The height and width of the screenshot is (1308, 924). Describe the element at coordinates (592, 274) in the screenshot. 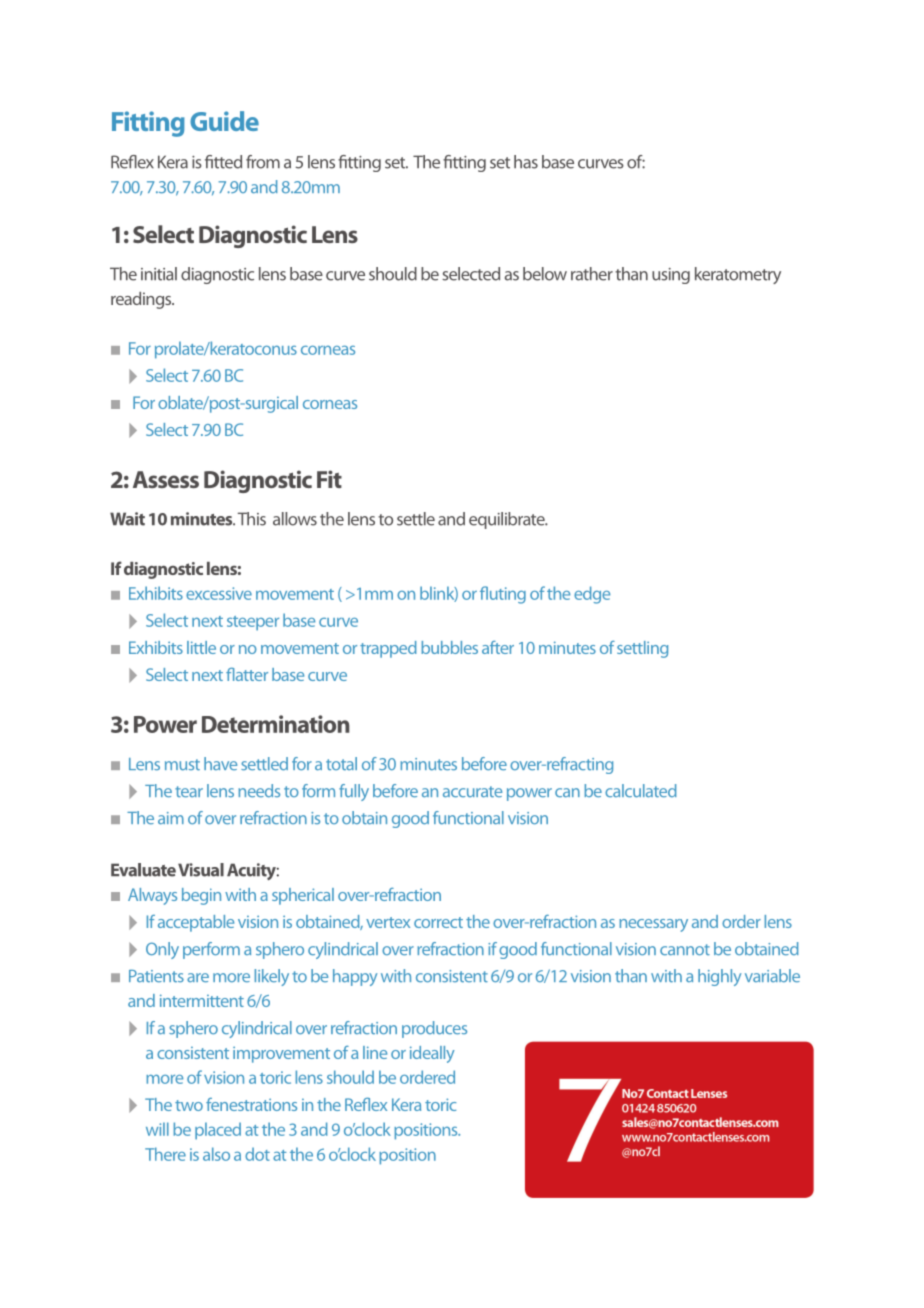

I see `rather` at that location.
